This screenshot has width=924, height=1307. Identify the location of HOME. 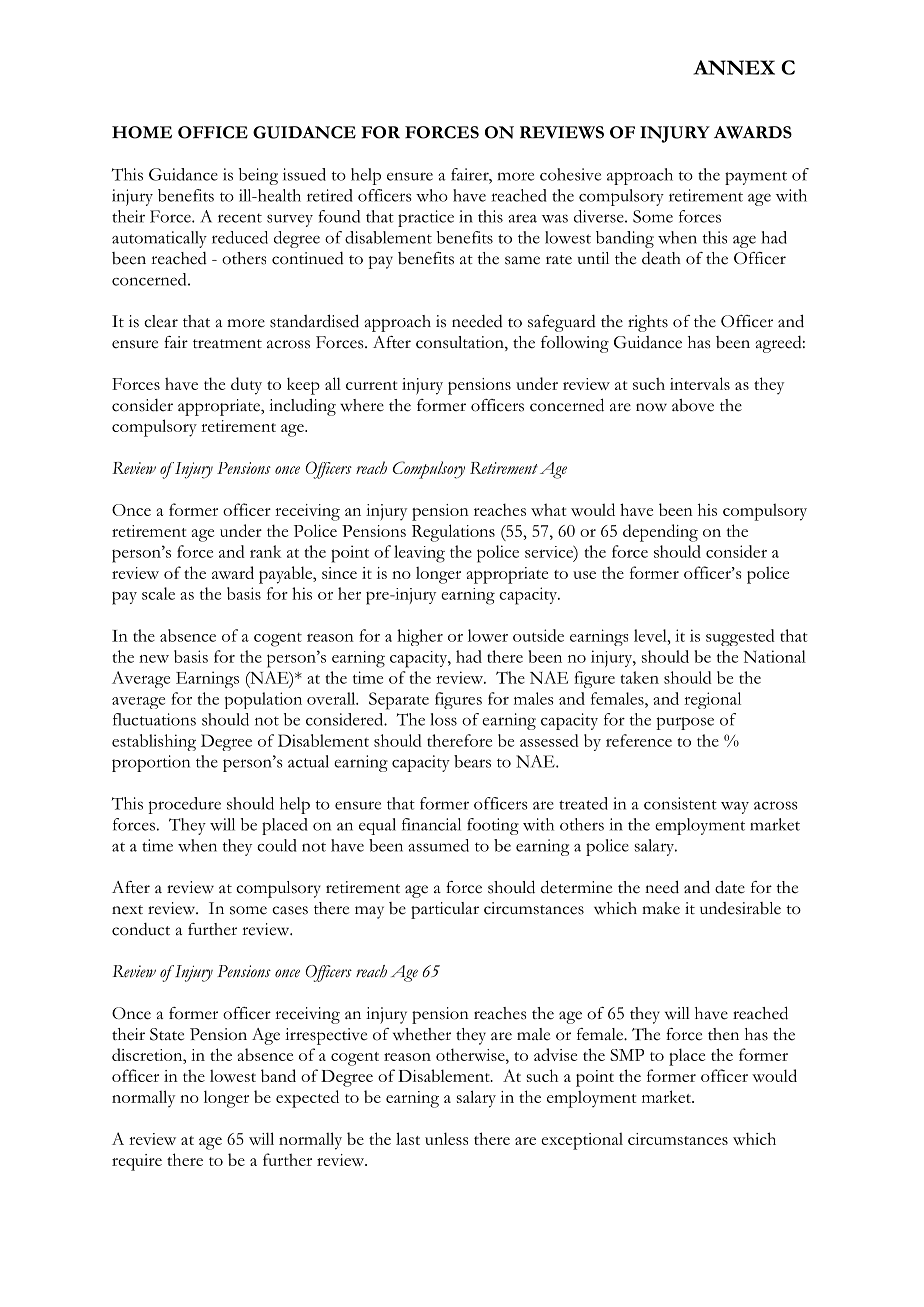
(142, 132).
